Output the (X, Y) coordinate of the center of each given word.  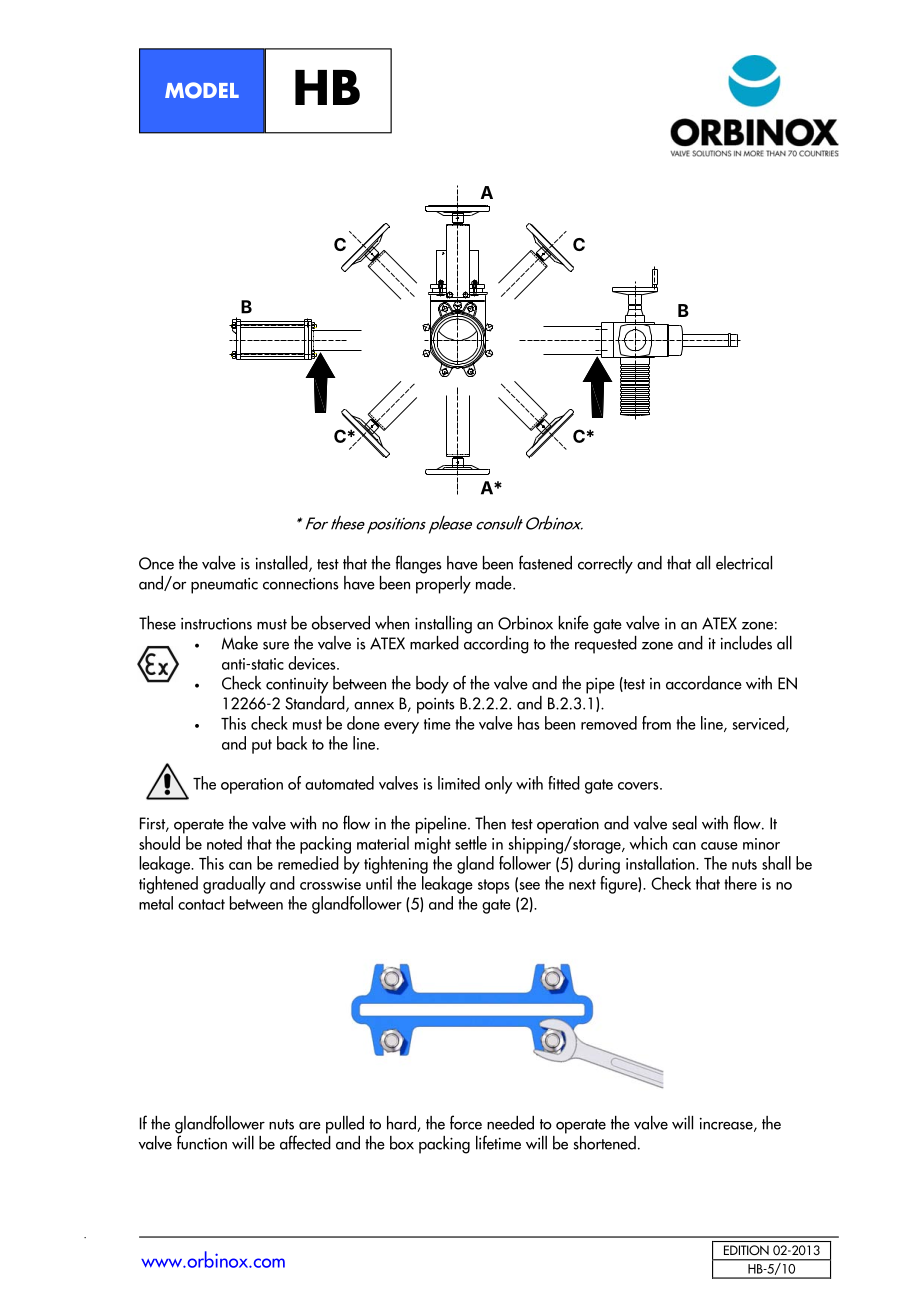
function (202, 1141)
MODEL (202, 90)
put (262, 746)
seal (684, 823)
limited (459, 783)
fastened (545, 562)
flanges (419, 564)
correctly (605, 565)
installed (283, 564)
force (466, 1122)
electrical (744, 563)
